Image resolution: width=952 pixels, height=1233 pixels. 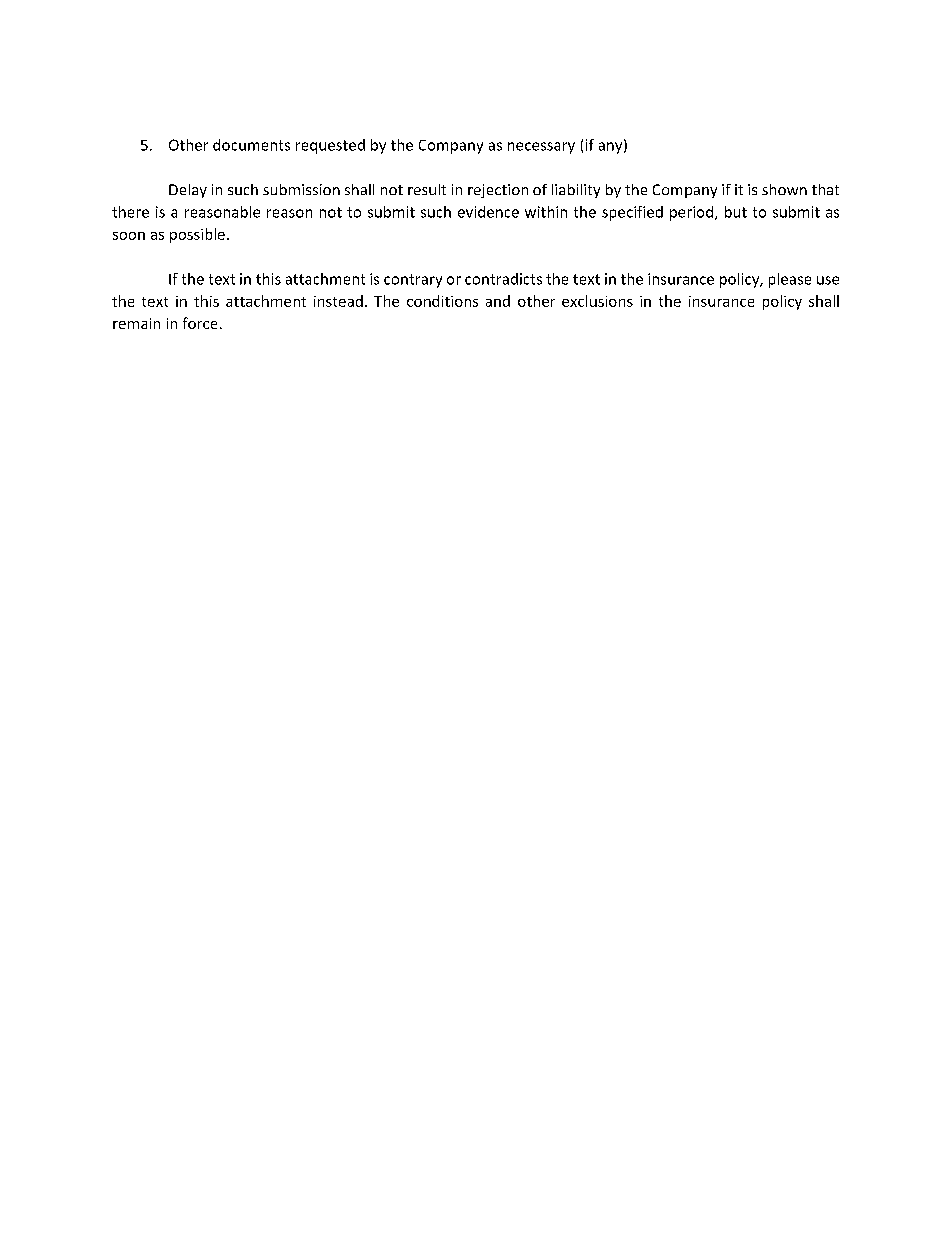 What do you see at coordinates (784, 189) in the screenshot?
I see `shown` at bounding box center [784, 189].
